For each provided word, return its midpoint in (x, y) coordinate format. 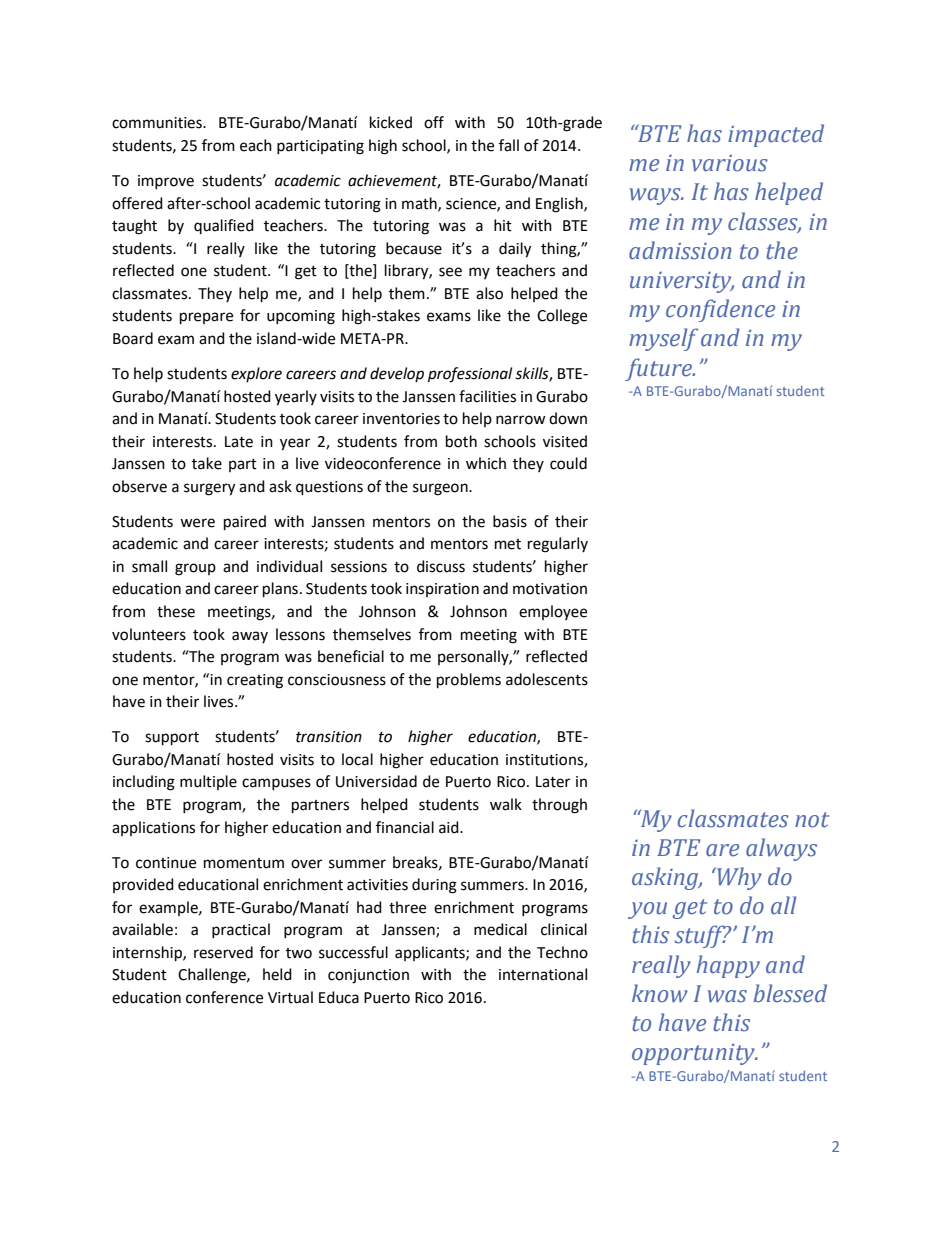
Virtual (290, 997)
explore (256, 374)
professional (470, 375)
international (543, 974)
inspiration (442, 590)
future (659, 369)
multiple (208, 782)
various (730, 163)
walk (506, 804)
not (812, 820)
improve (166, 182)
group (195, 569)
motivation (550, 589)
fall (509, 145)
